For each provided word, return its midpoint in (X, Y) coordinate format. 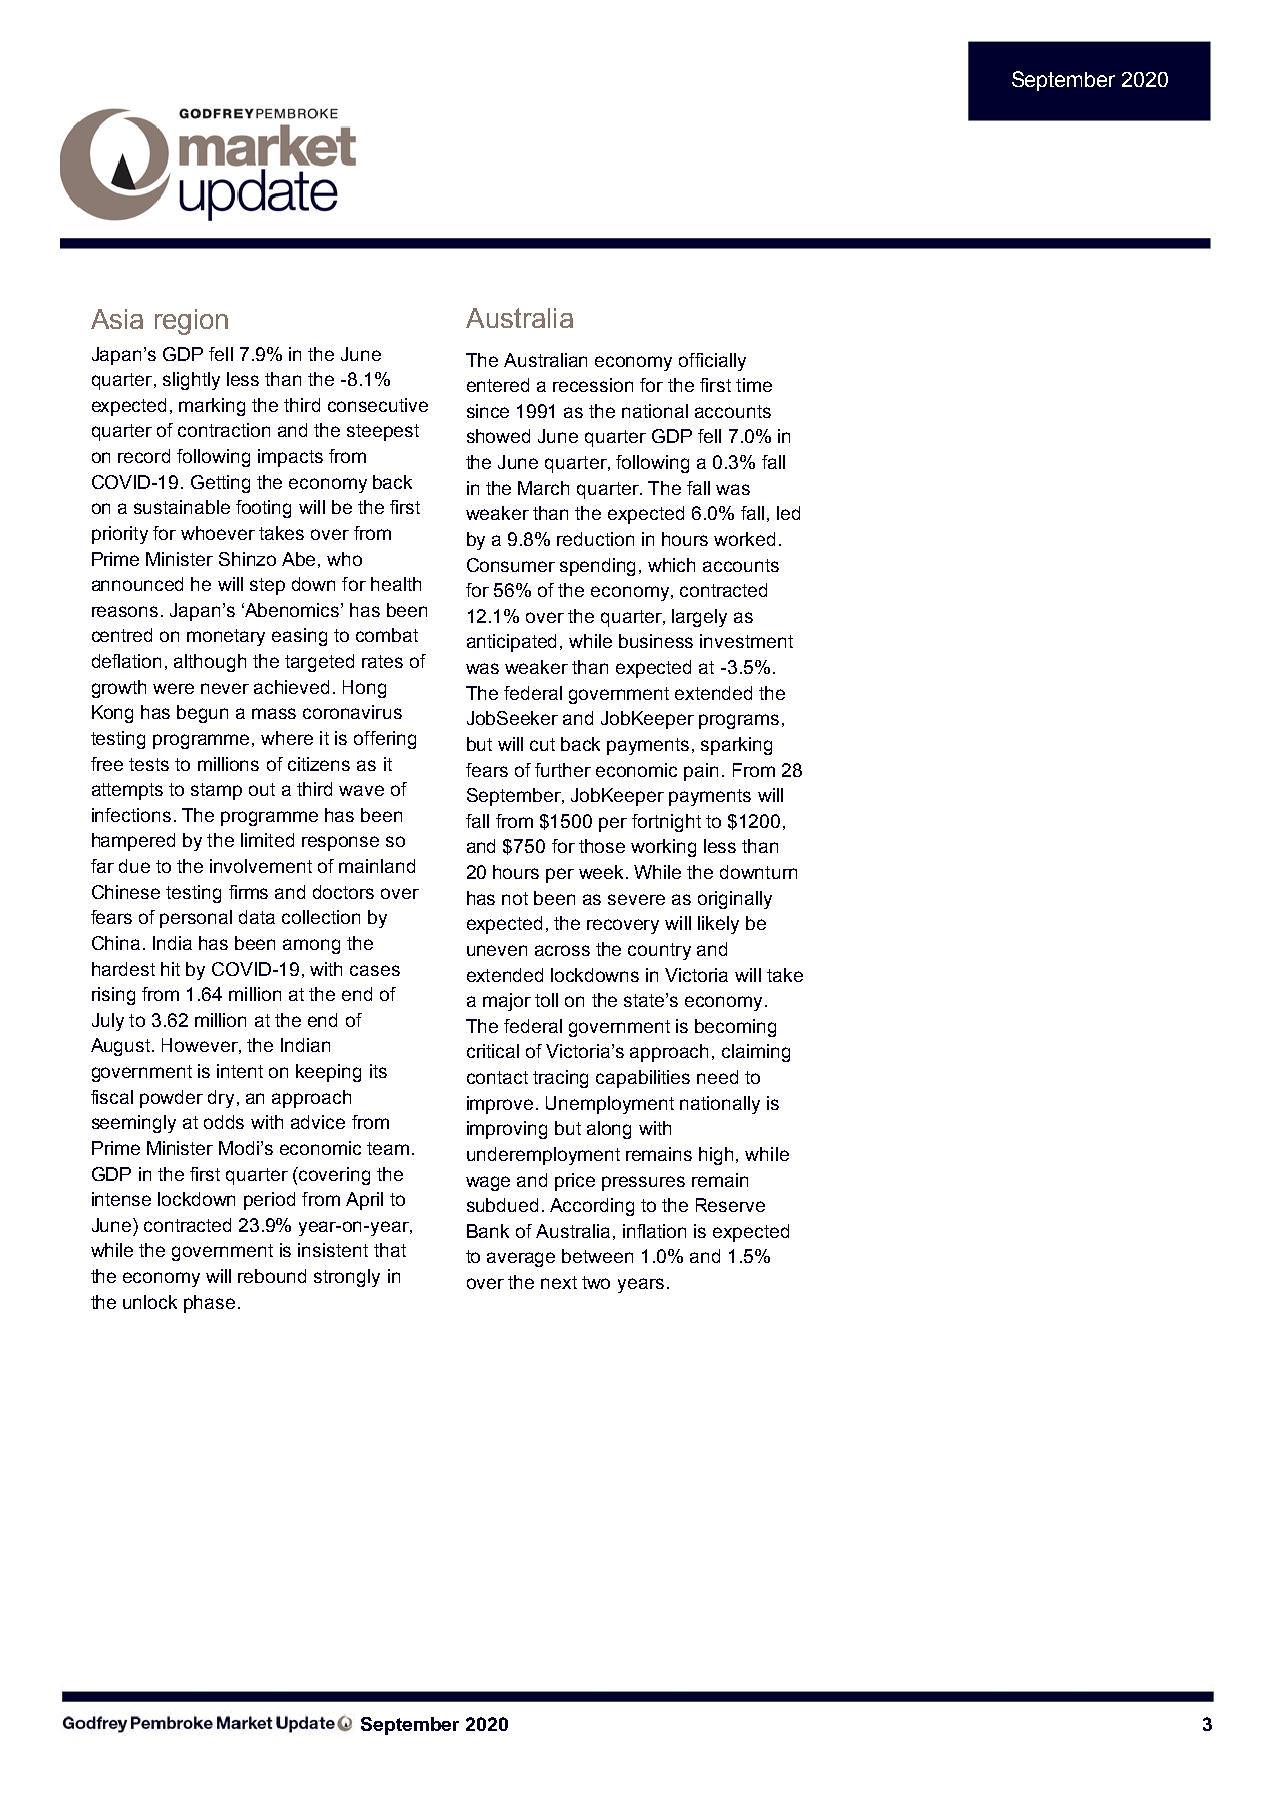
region (191, 322)
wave (361, 790)
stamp (216, 791)
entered (498, 385)
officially (712, 362)
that (390, 1250)
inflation (654, 1231)
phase (209, 1304)
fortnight (666, 823)
